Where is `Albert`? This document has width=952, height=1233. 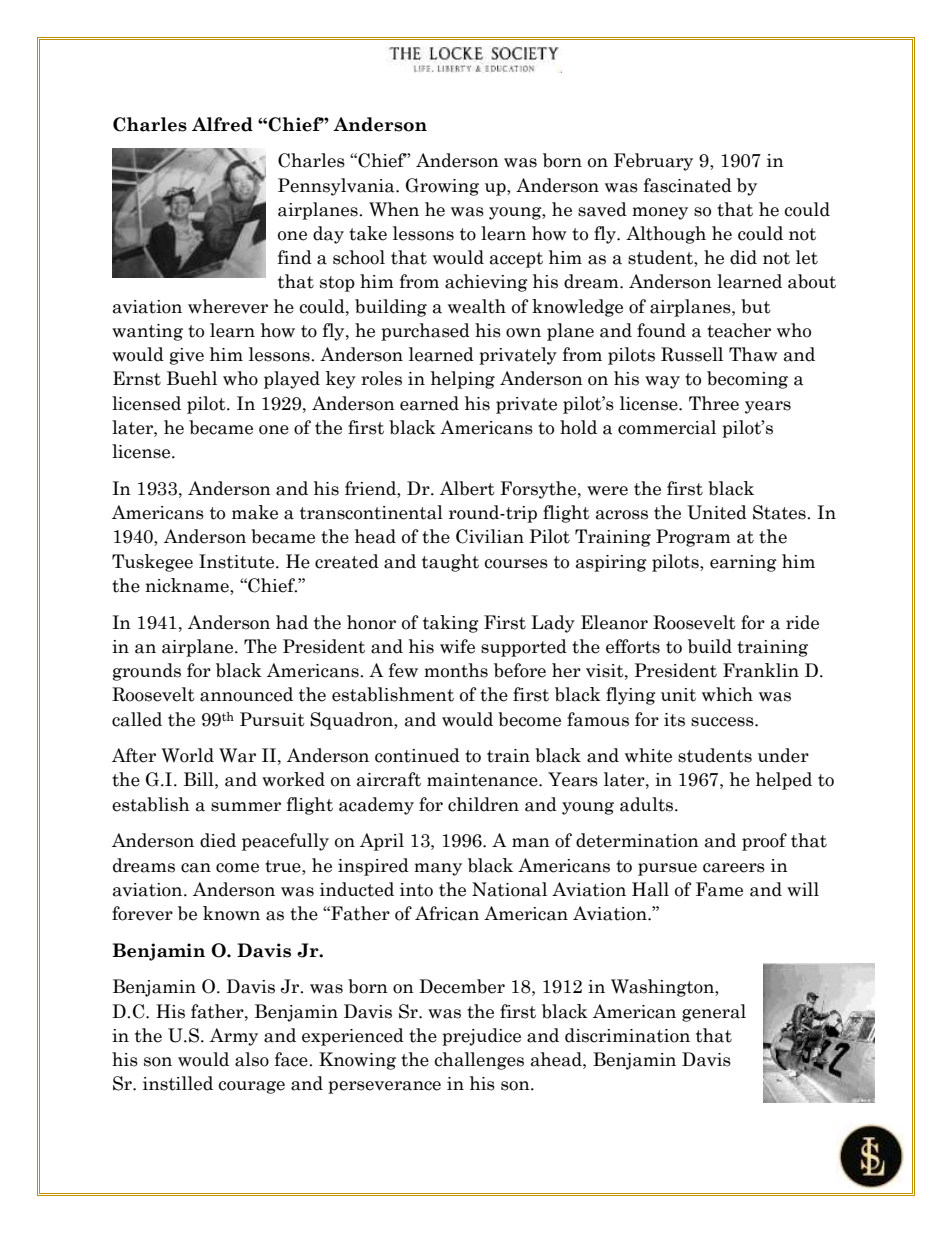
Albert is located at coordinates (467, 488).
